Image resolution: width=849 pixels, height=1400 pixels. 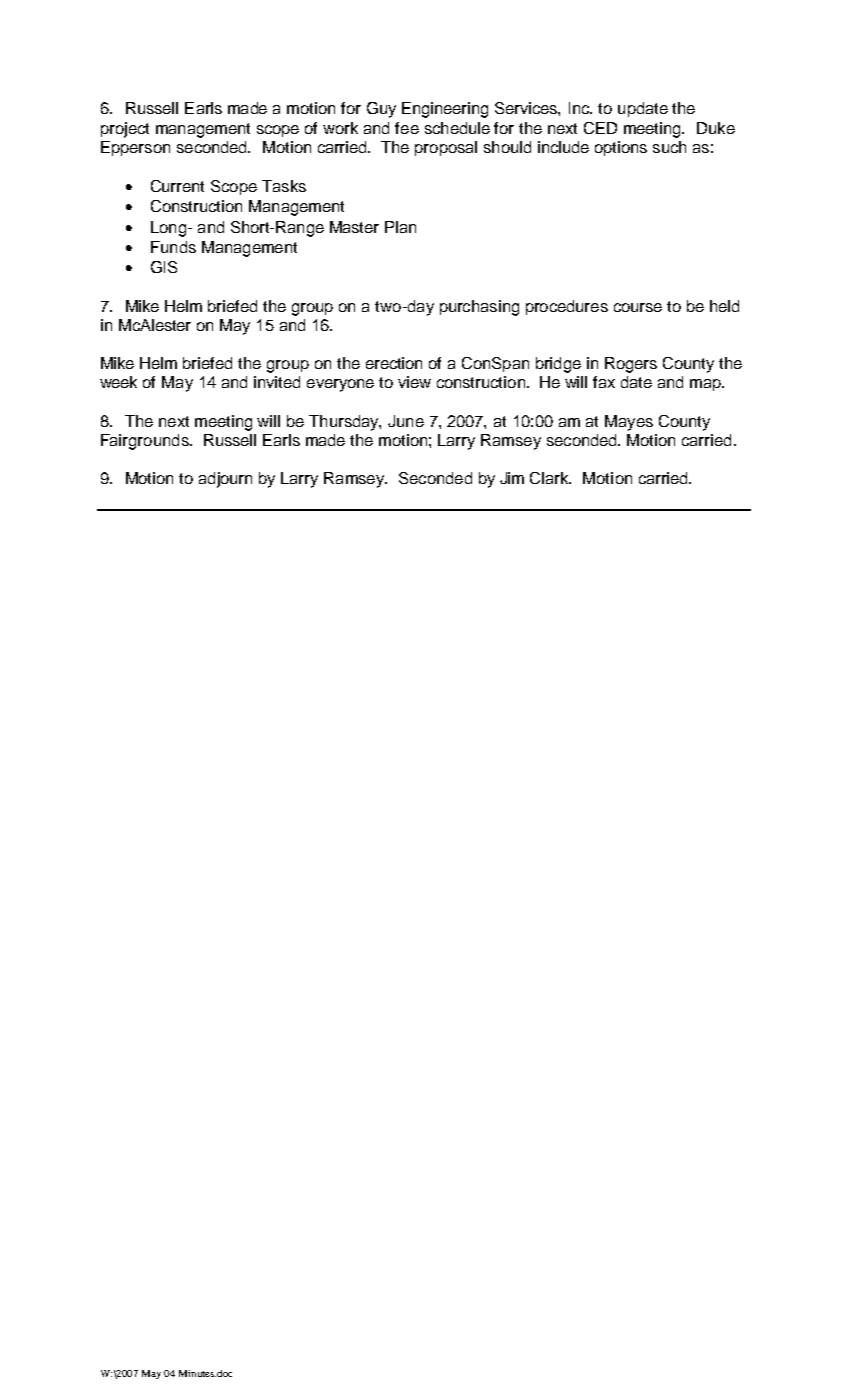 What do you see at coordinates (125, 130) in the image?
I see `project` at bounding box center [125, 130].
